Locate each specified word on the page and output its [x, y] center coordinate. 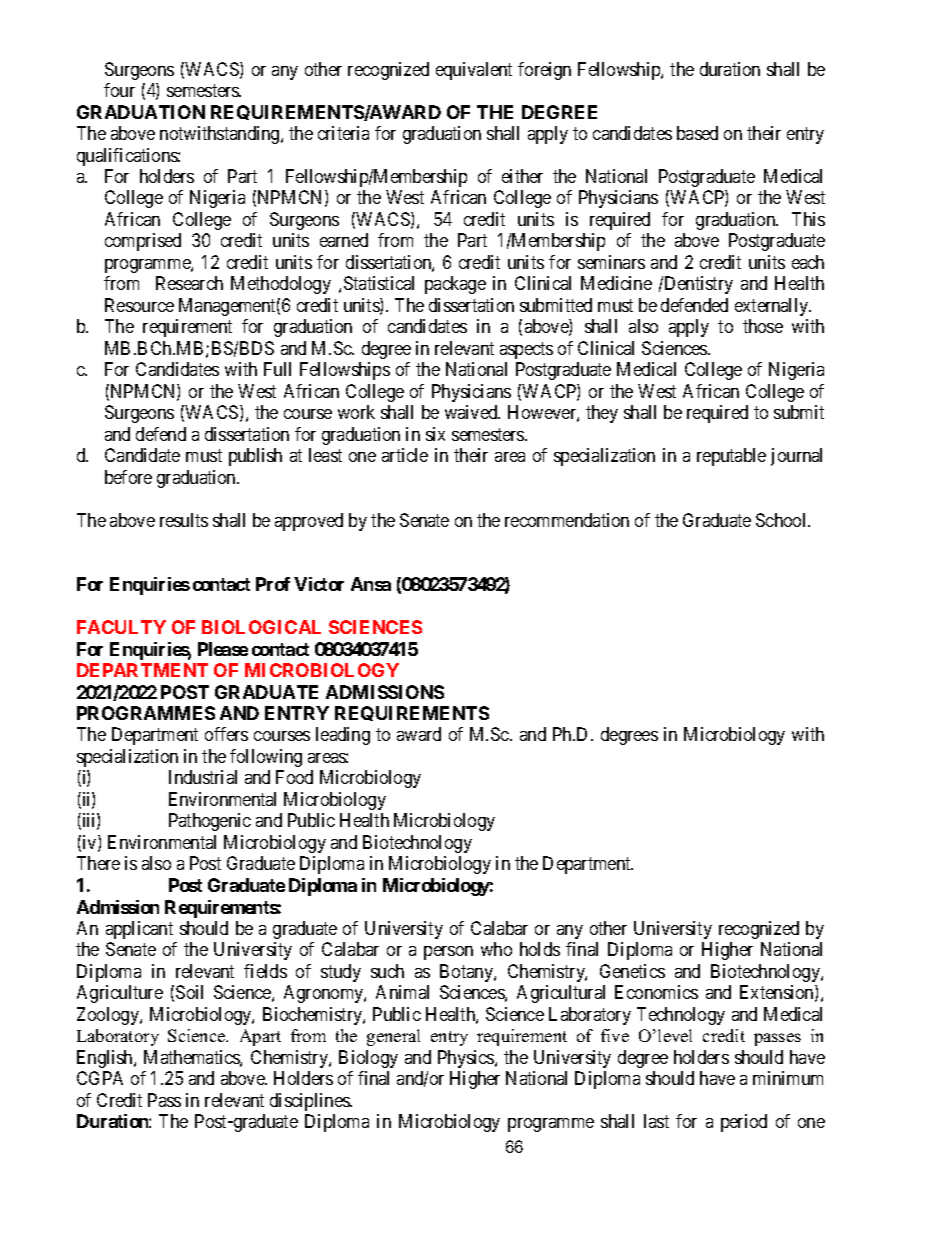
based [697, 133]
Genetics [632, 971]
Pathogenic [210, 822]
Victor [319, 584]
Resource [139, 305]
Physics [467, 1059]
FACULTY [121, 627]
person [448, 953]
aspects [526, 350]
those [763, 326]
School [782, 520]
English [106, 1059]
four [119, 90]
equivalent [474, 71]
